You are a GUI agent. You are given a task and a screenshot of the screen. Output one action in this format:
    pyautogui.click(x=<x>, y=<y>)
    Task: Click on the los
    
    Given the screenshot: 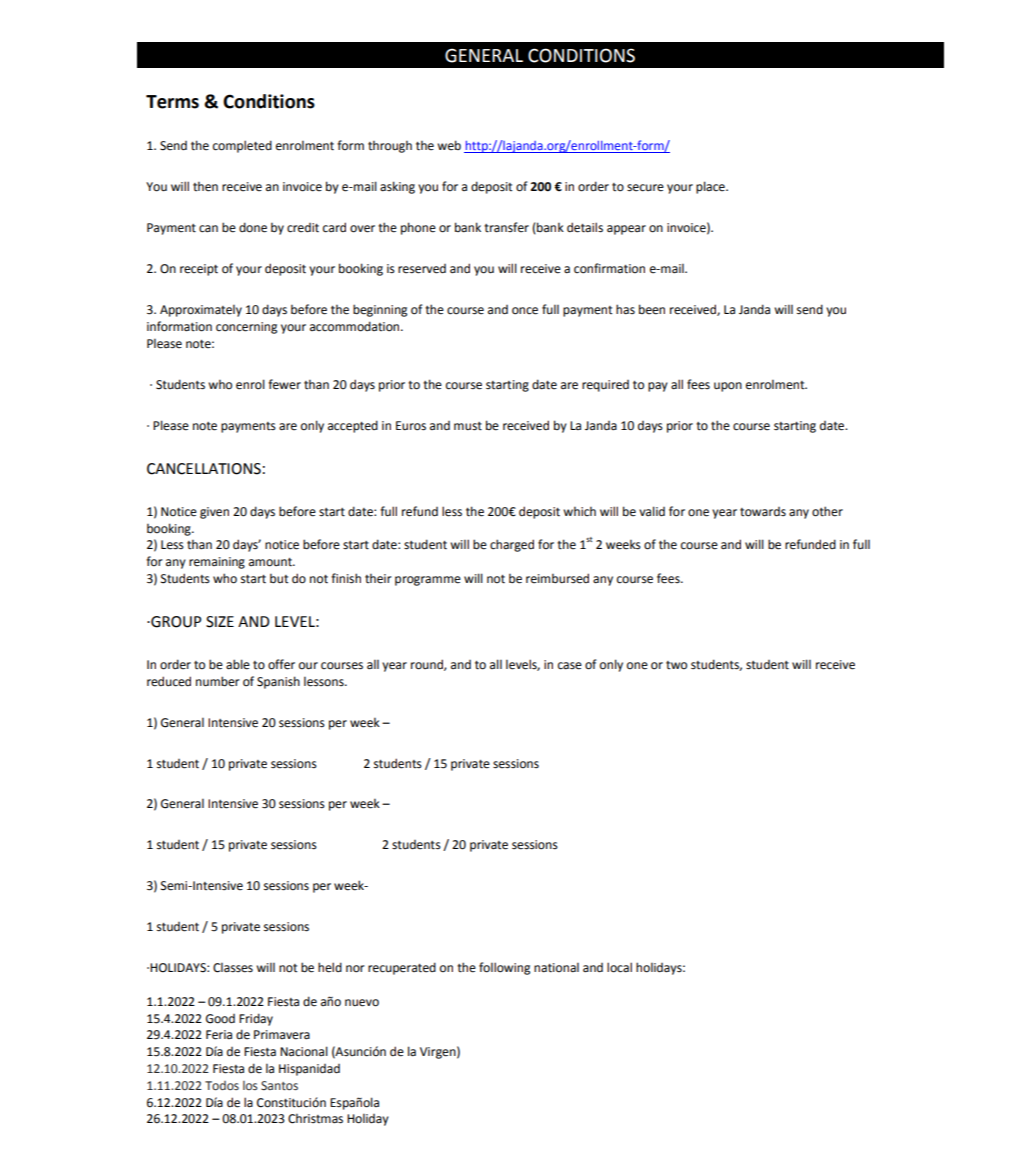 What is the action you would take?
    pyautogui.click(x=250, y=1085)
